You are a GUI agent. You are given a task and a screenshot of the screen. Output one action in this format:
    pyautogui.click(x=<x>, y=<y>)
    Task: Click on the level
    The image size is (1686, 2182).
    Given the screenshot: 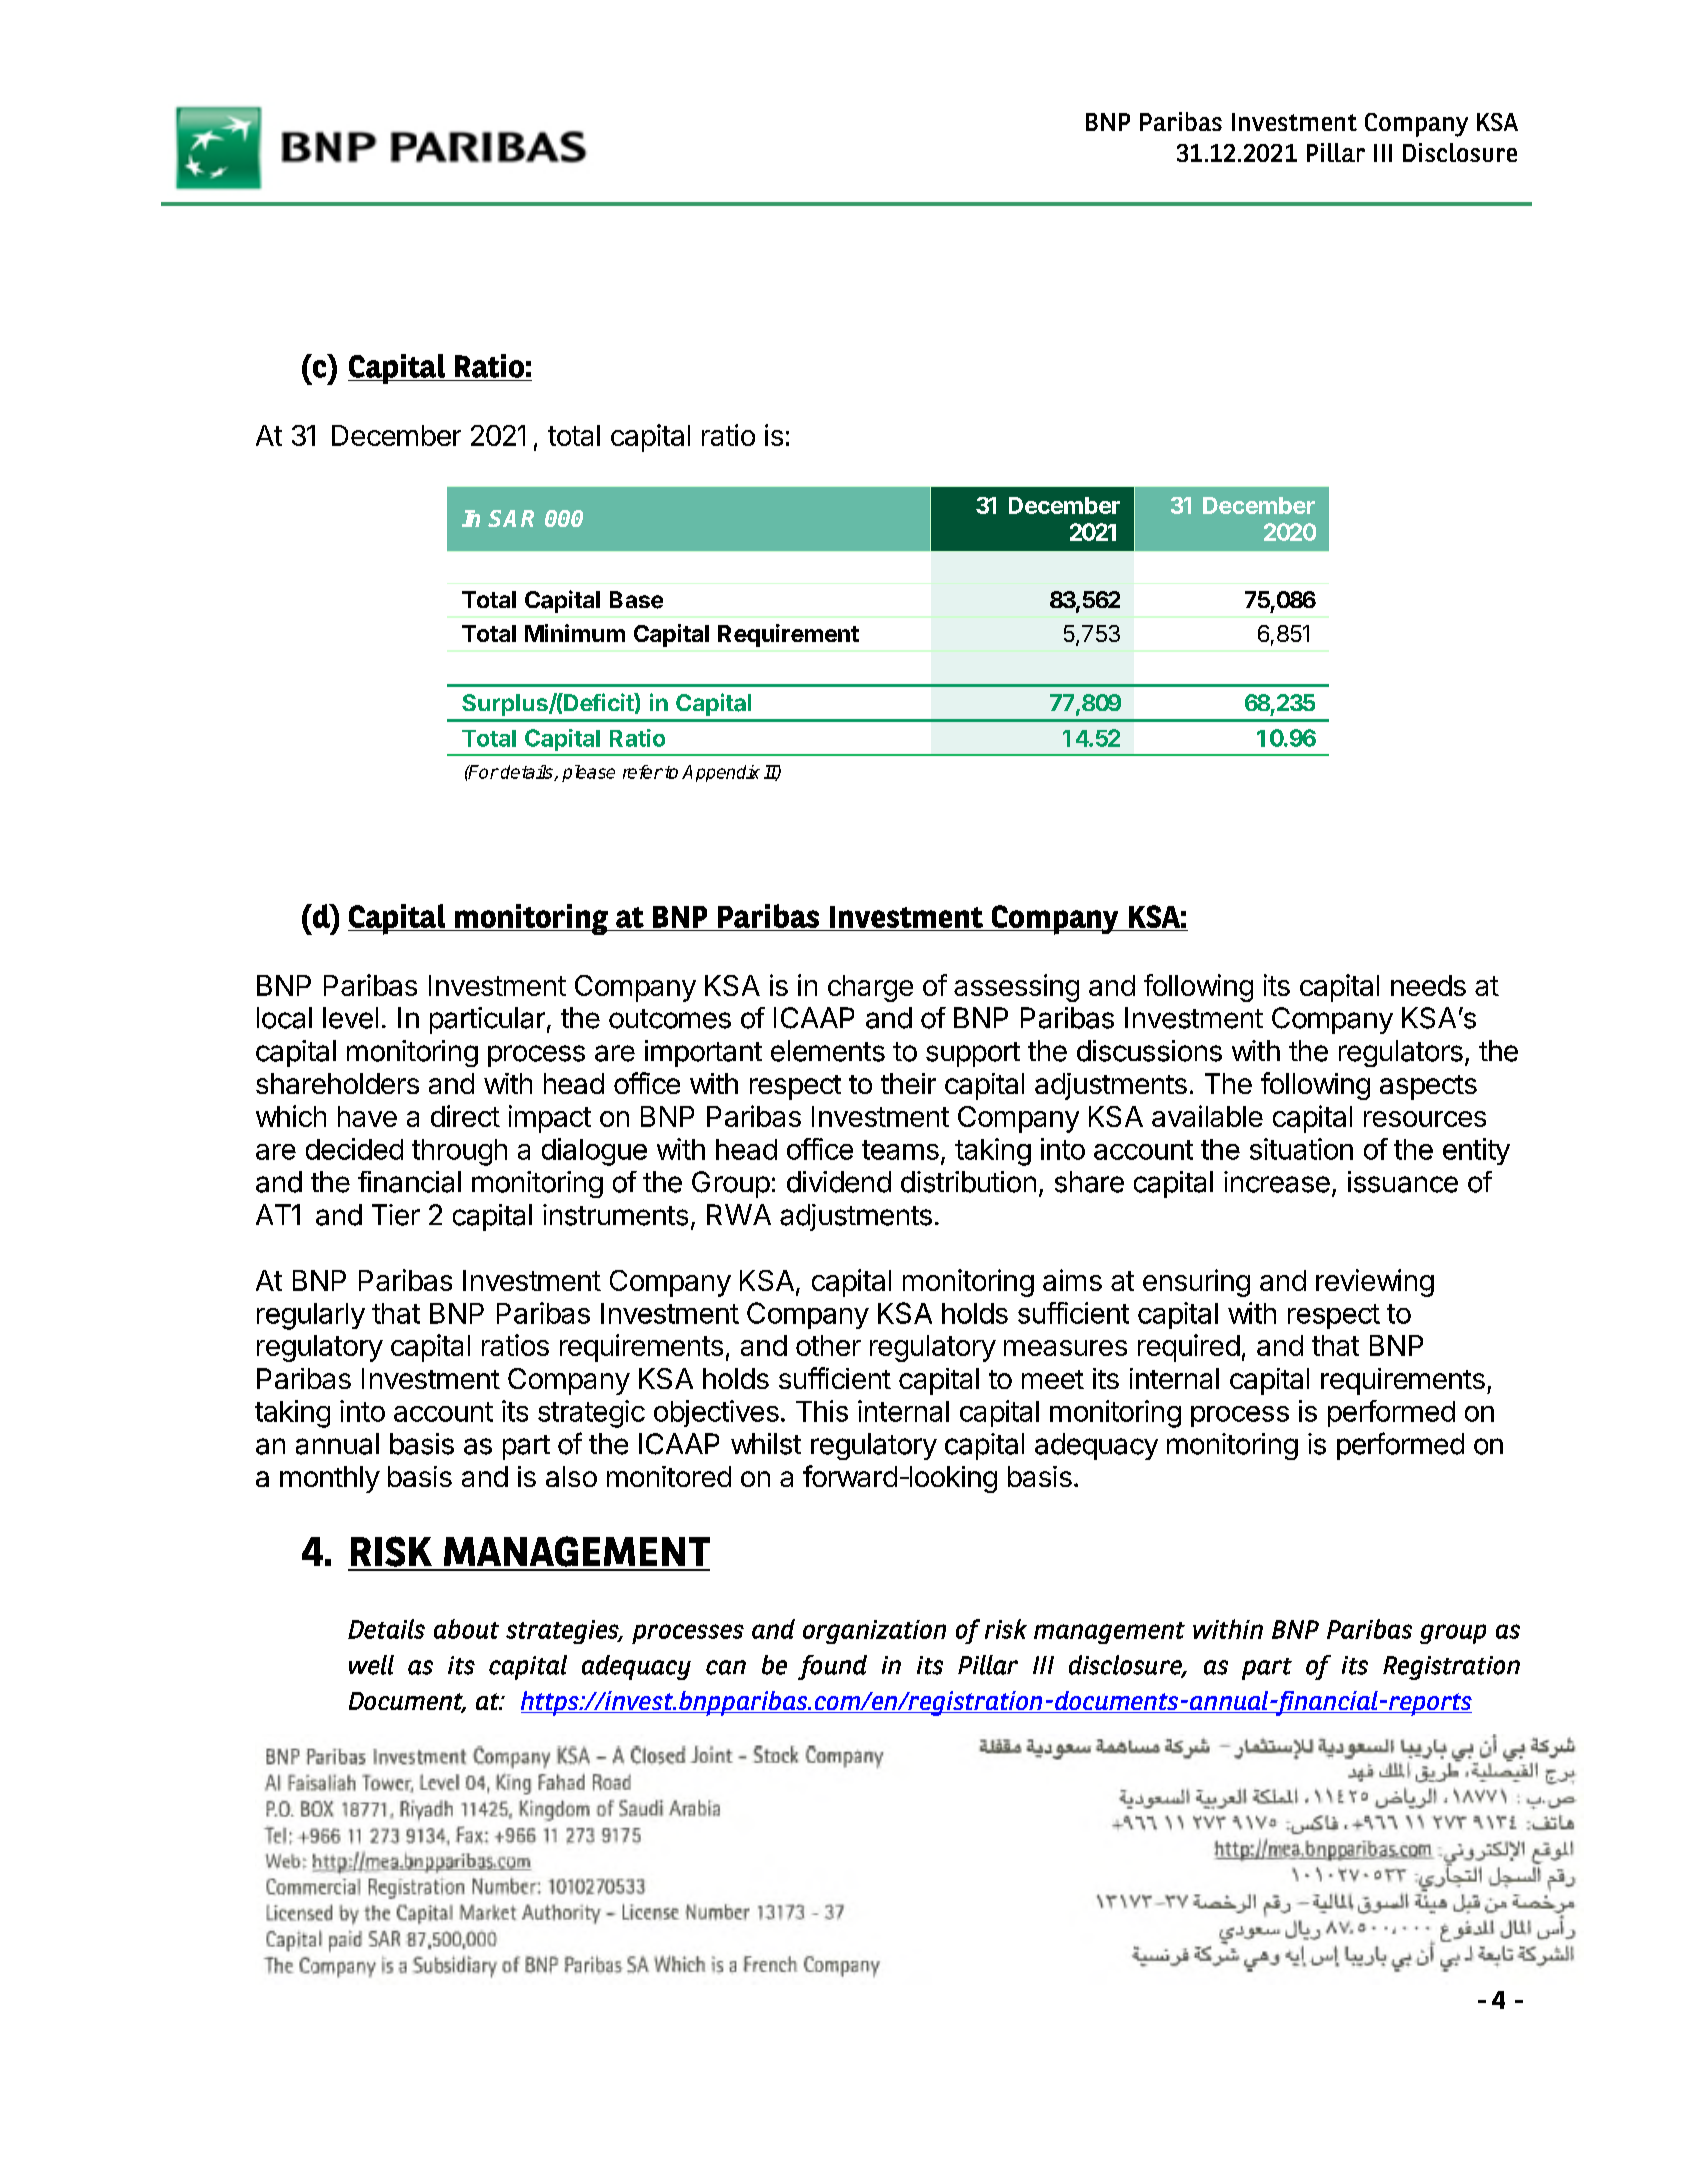 What is the action you would take?
    pyautogui.click(x=350, y=1018)
